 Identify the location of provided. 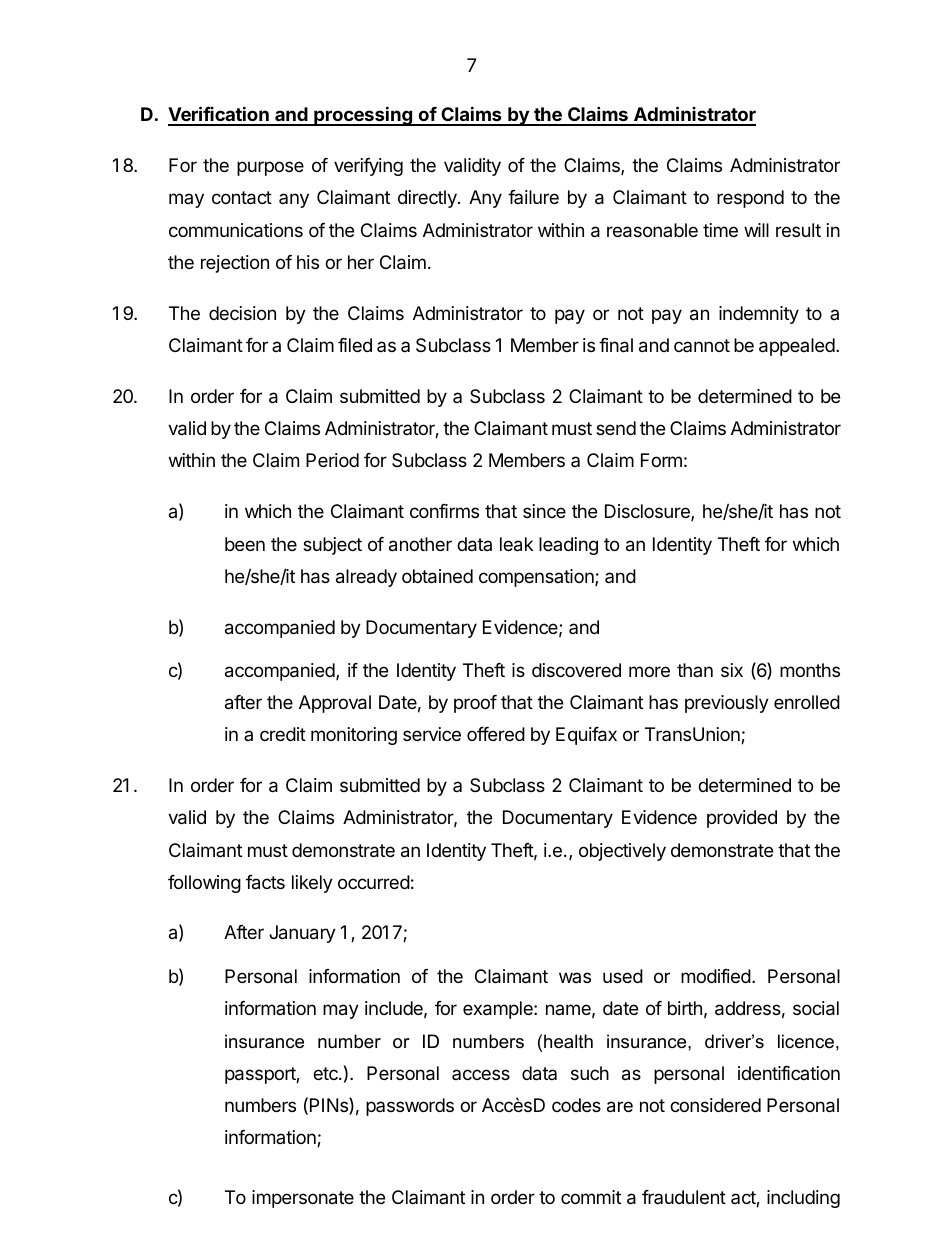
(742, 819).
